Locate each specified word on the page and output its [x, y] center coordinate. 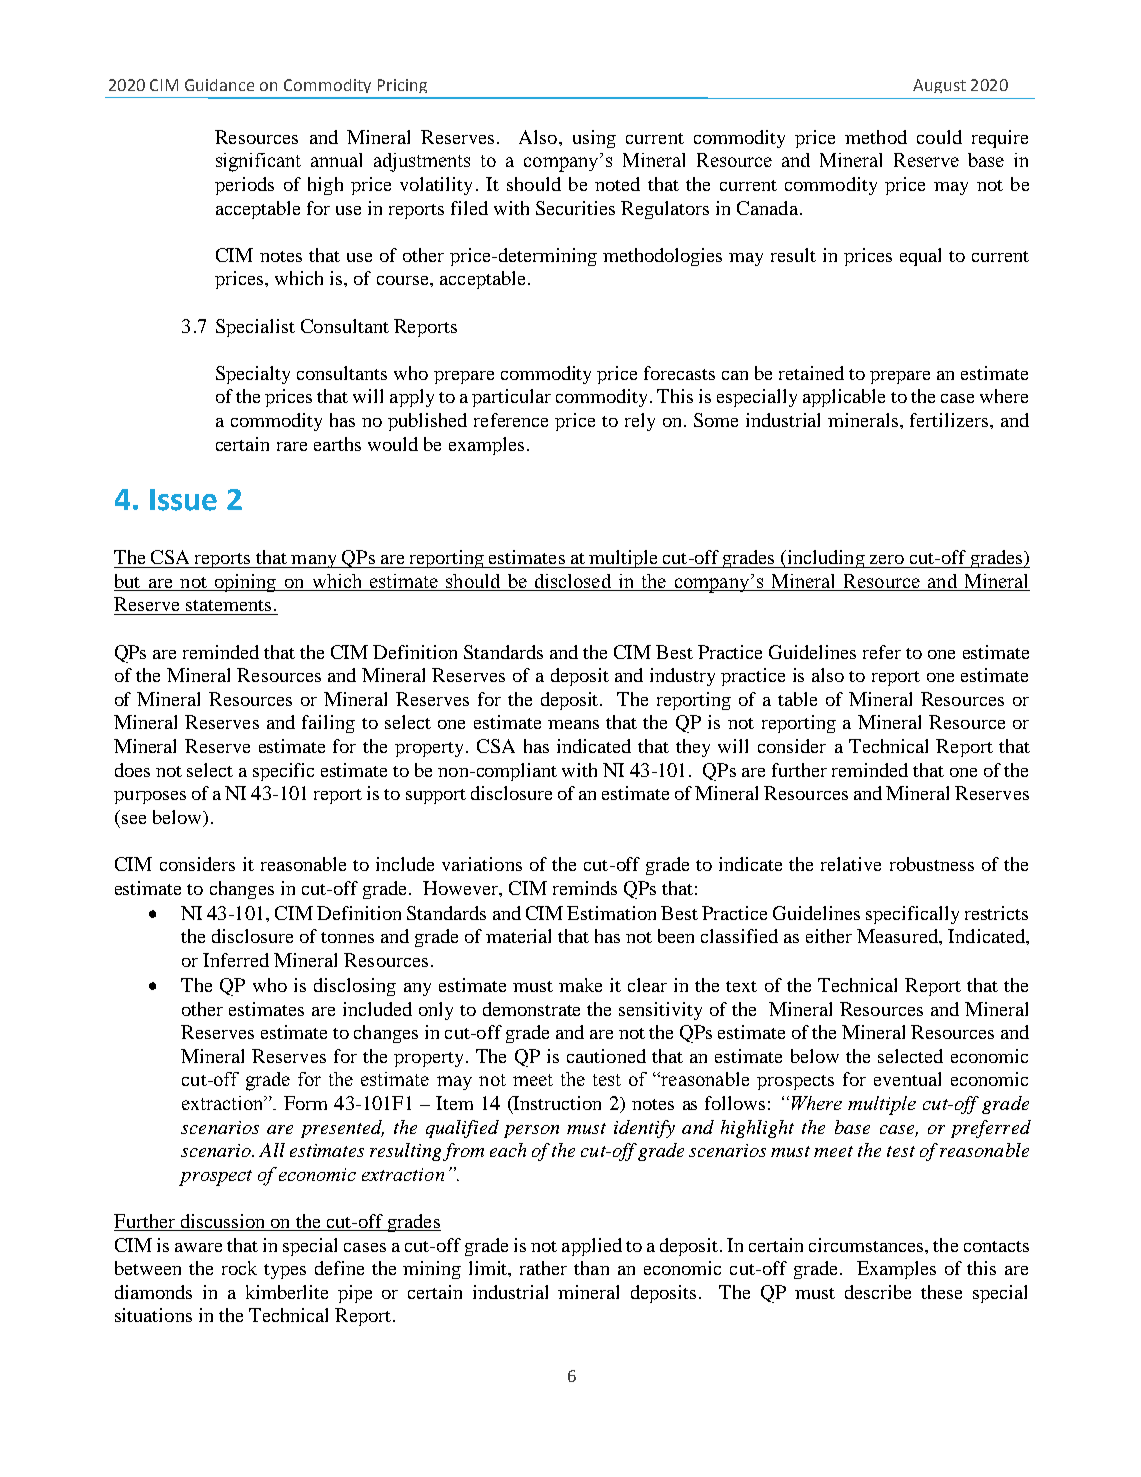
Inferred [236, 960]
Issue [183, 500]
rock [239, 1268]
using [594, 139]
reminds [585, 888]
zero [887, 559]
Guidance [219, 85]
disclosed [573, 582]
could [939, 137]
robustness [932, 864]
